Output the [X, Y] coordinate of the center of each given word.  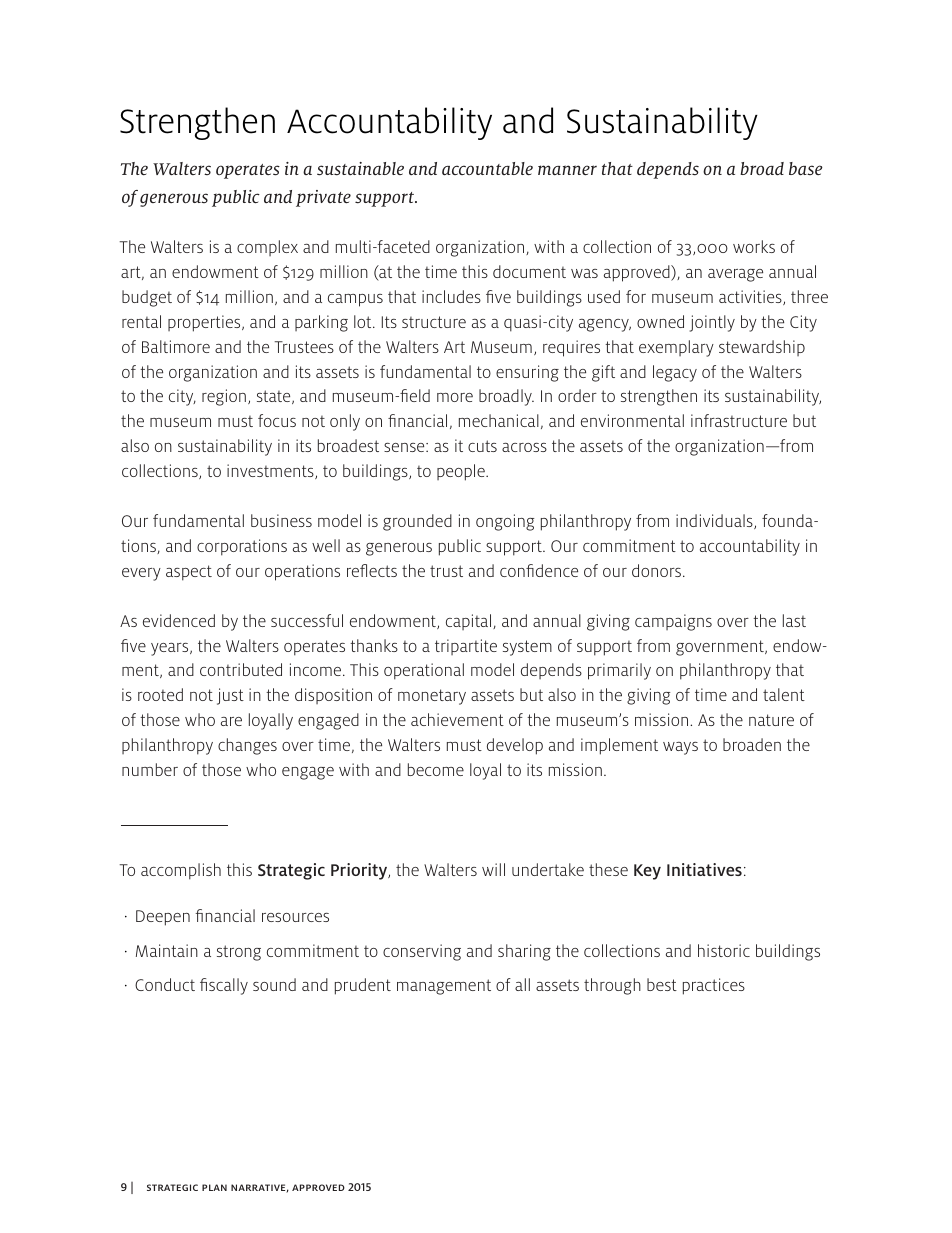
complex [267, 248]
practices [714, 986]
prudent [363, 986]
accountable [487, 168]
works [754, 246]
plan [214, 1187]
